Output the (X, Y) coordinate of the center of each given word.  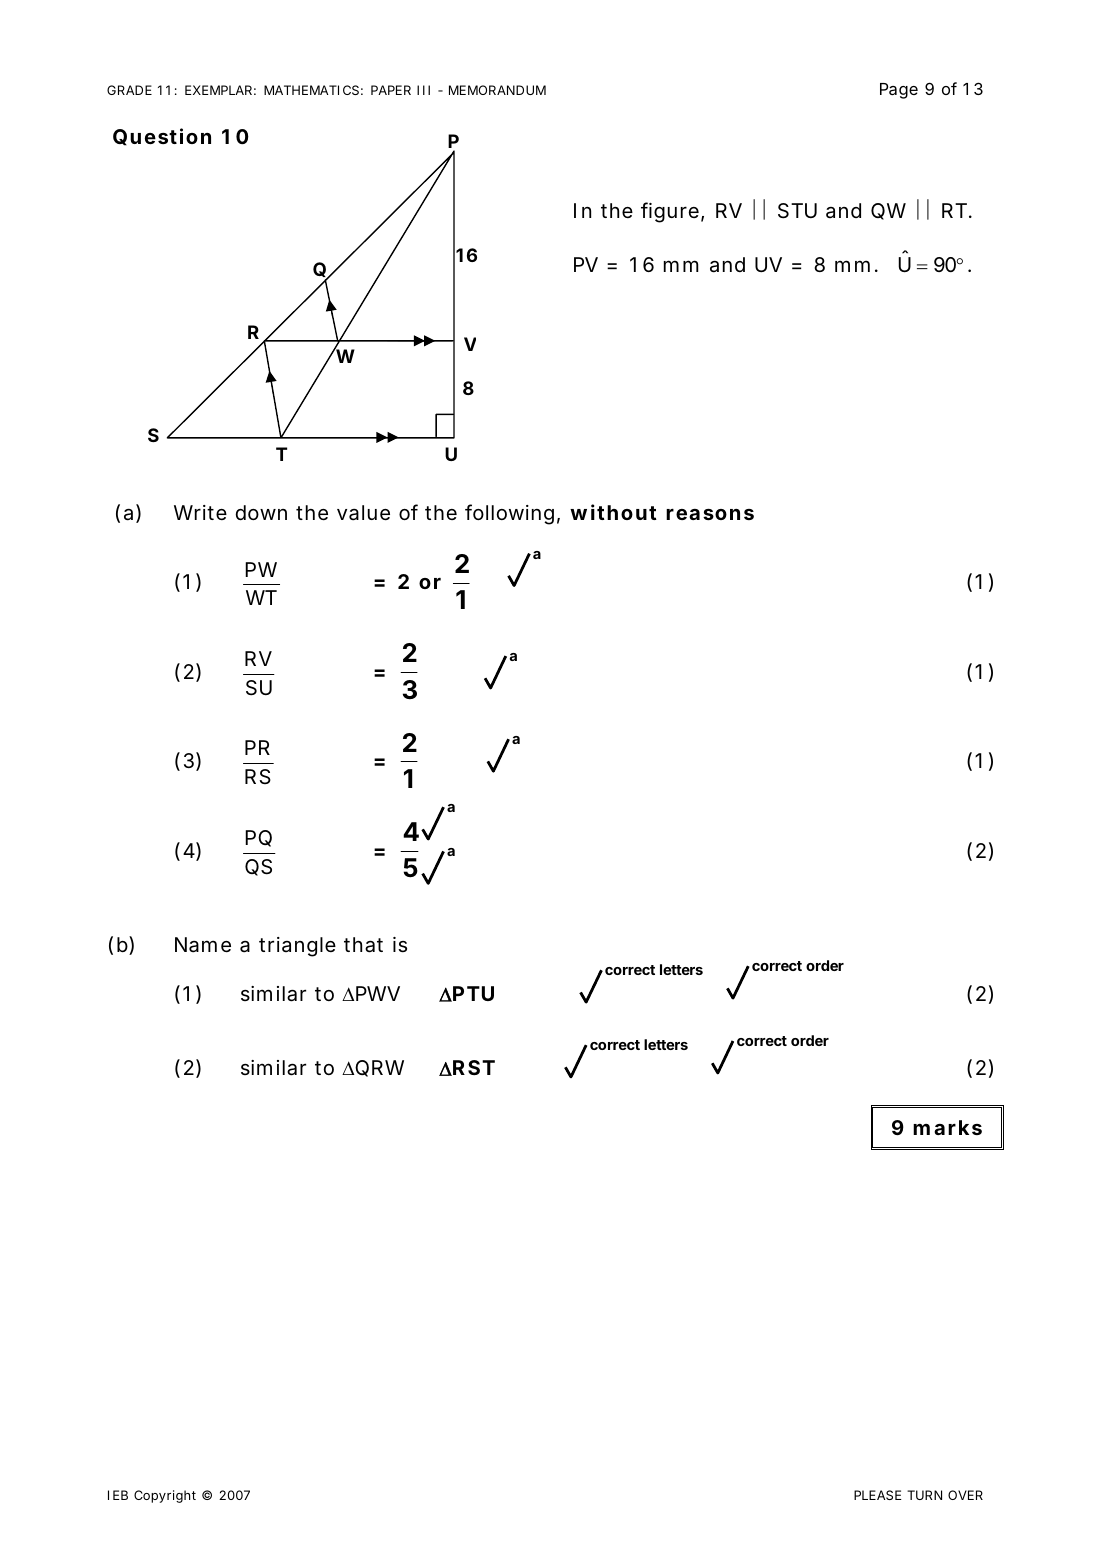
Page (899, 91)
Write (200, 512)
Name (203, 945)
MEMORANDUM (497, 90)
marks (947, 1127)
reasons (710, 514)
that (363, 945)
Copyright (165, 1496)
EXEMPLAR (218, 90)
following (509, 514)
